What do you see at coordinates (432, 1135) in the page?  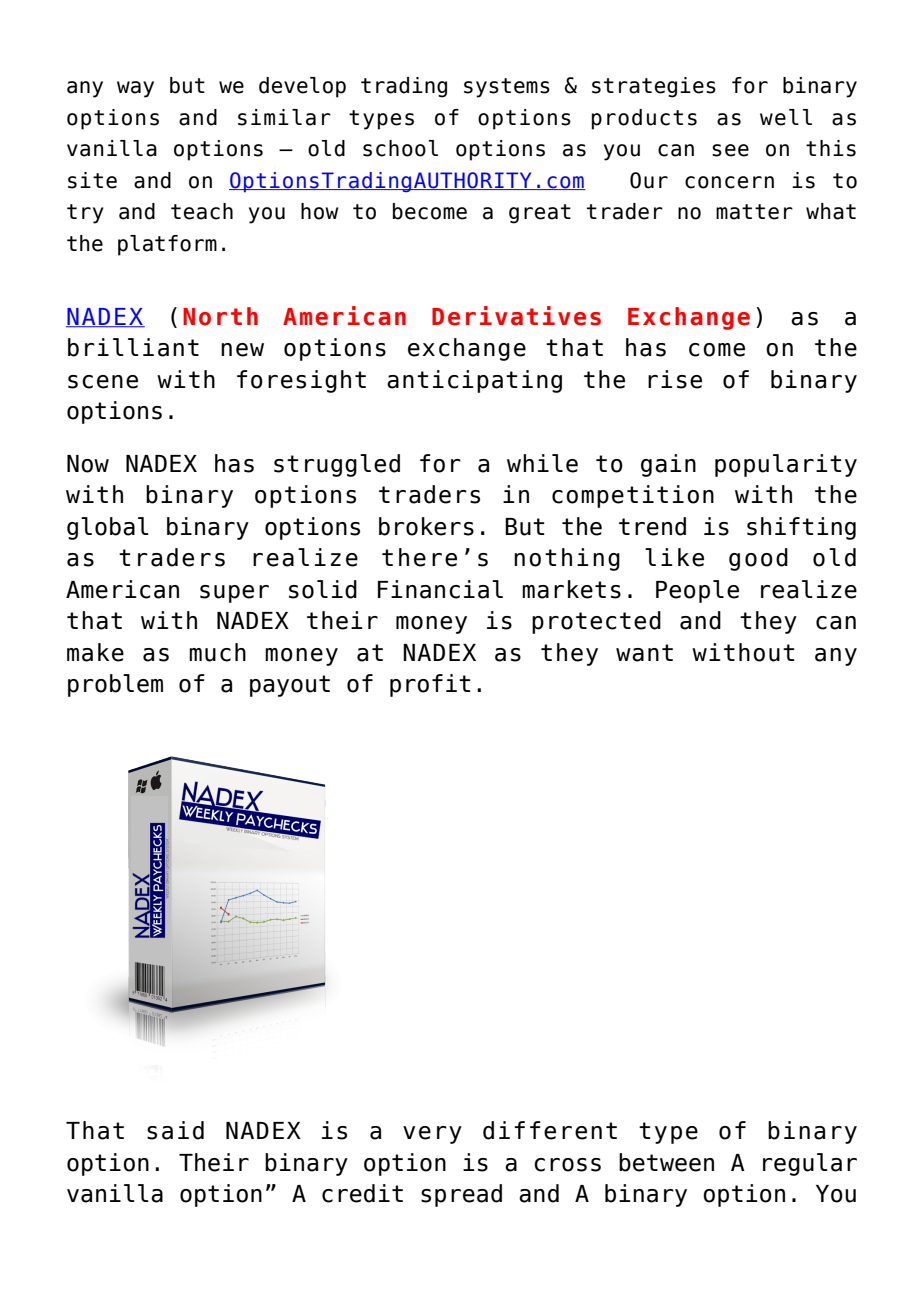 I see `very` at bounding box center [432, 1135].
